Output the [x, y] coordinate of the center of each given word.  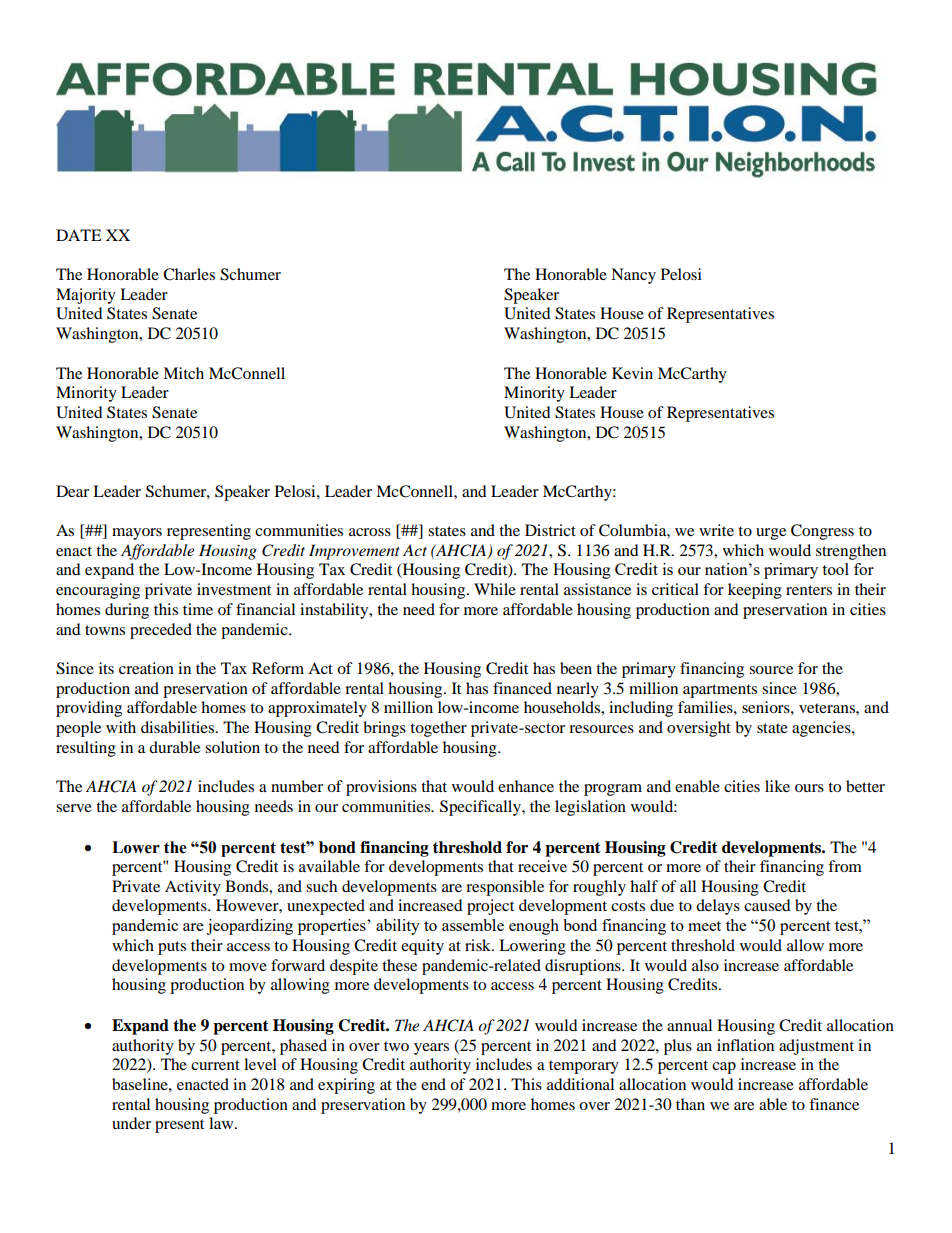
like [777, 786]
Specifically [481, 808]
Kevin [632, 373]
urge [771, 534]
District [550, 530]
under [131, 1123]
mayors [137, 534]
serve [74, 808]
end [433, 1084]
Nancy [633, 276]
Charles [189, 274]
